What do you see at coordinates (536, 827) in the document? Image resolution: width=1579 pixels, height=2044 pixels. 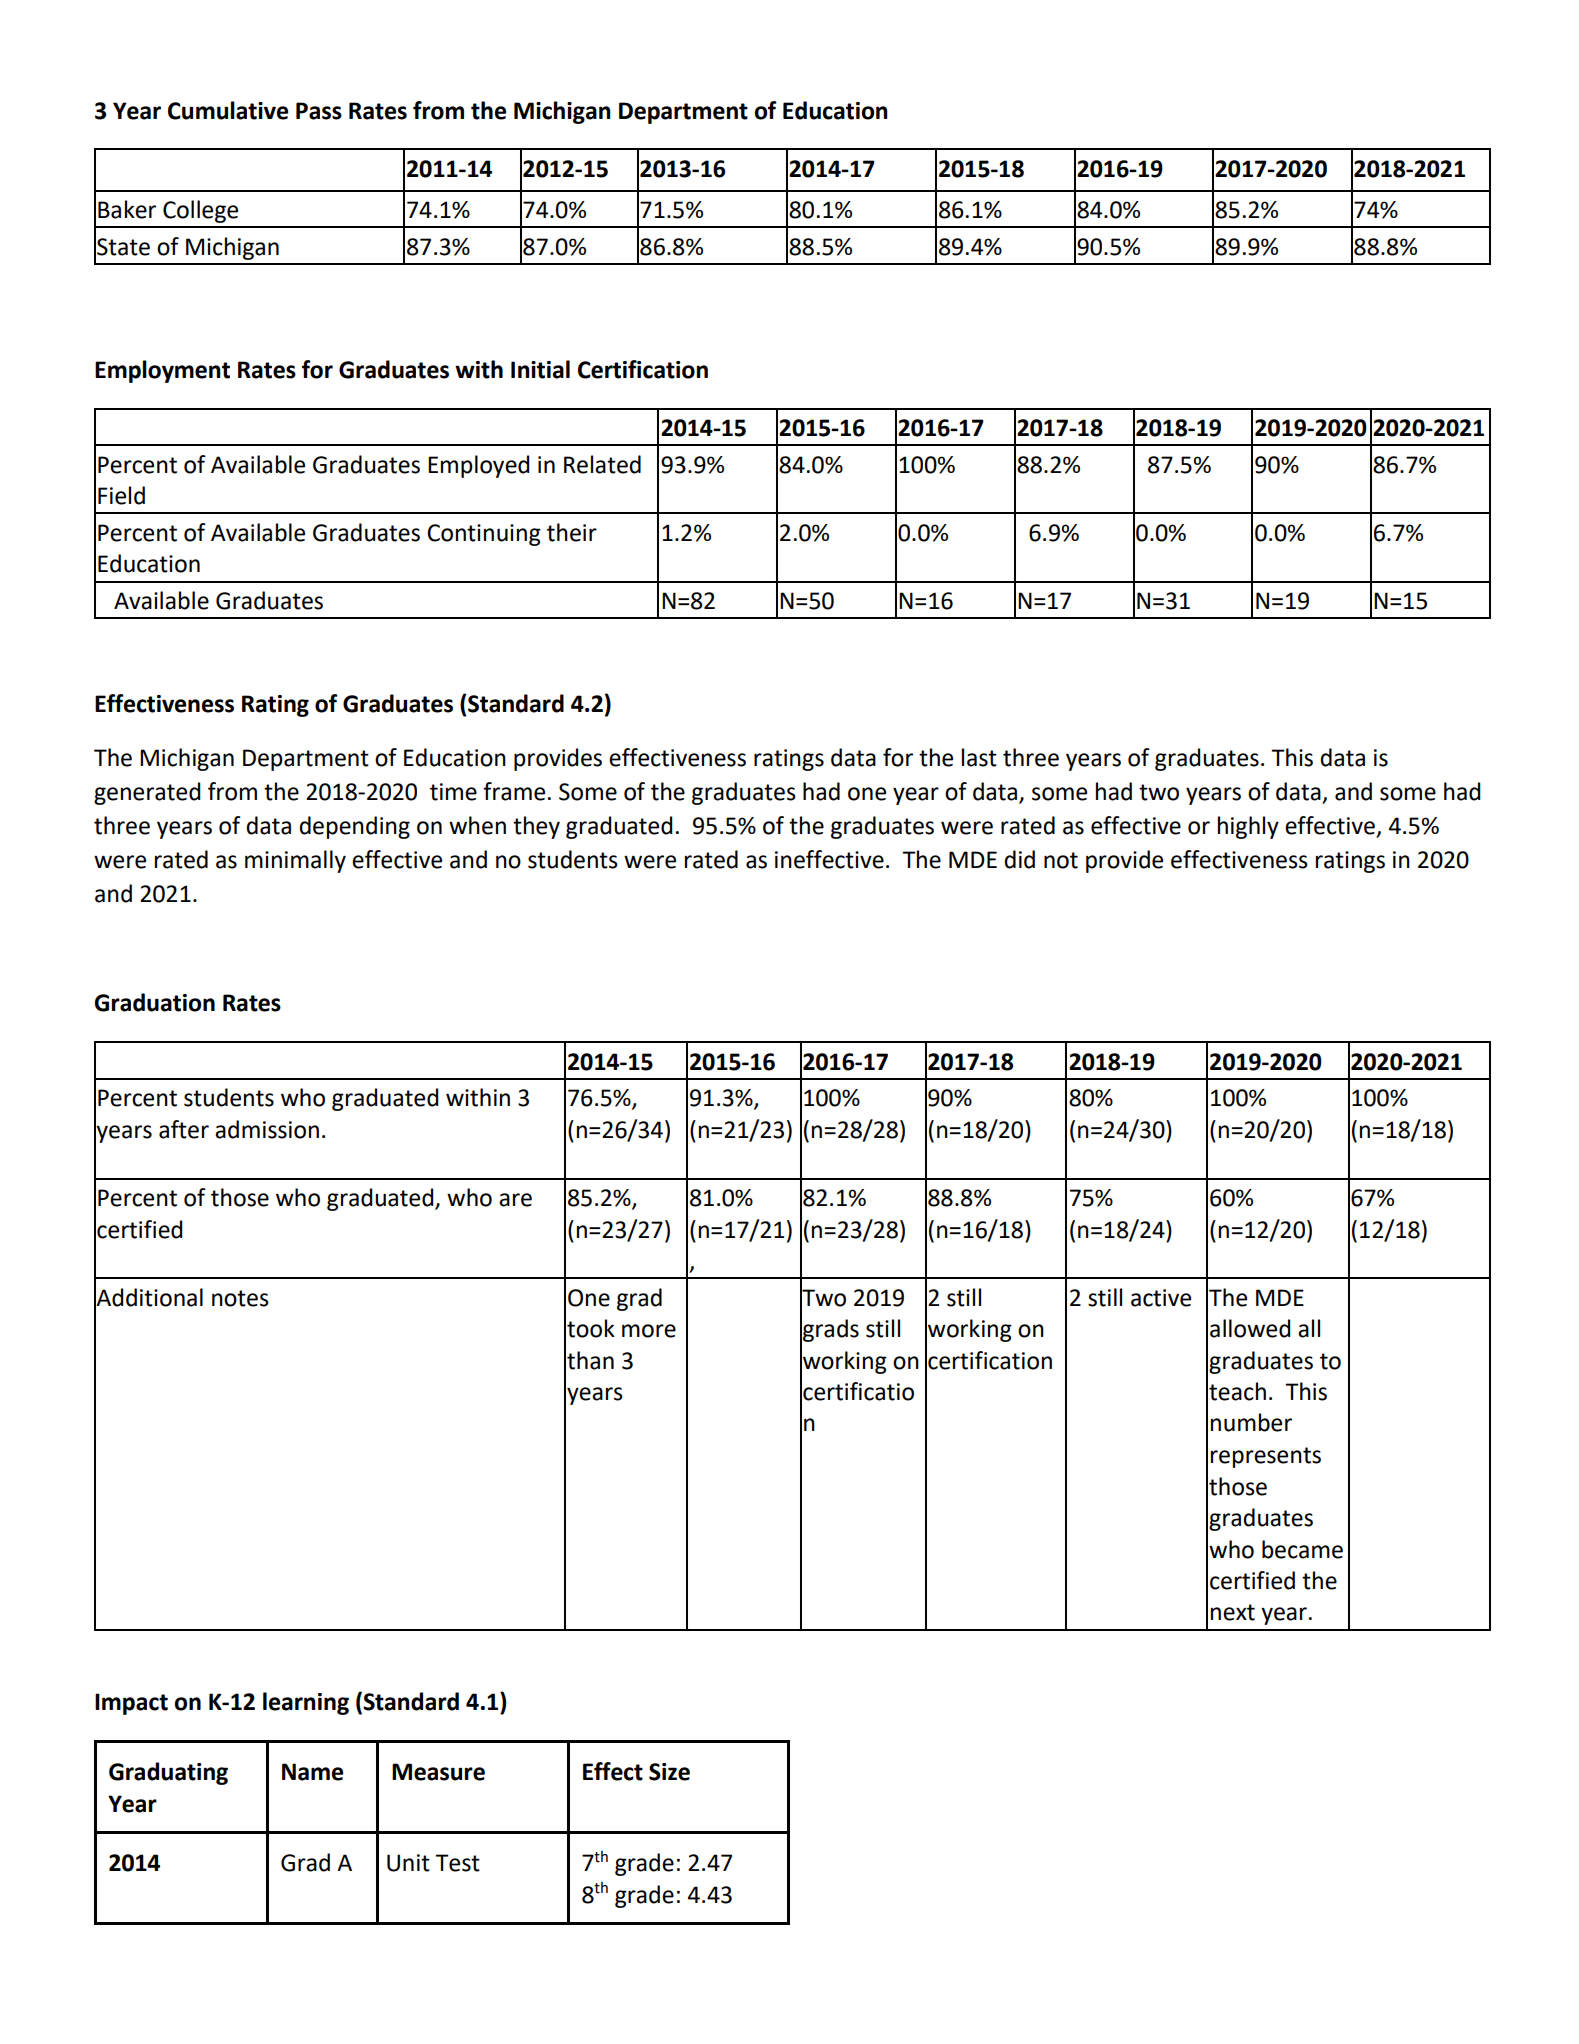 I see `they` at bounding box center [536, 827].
